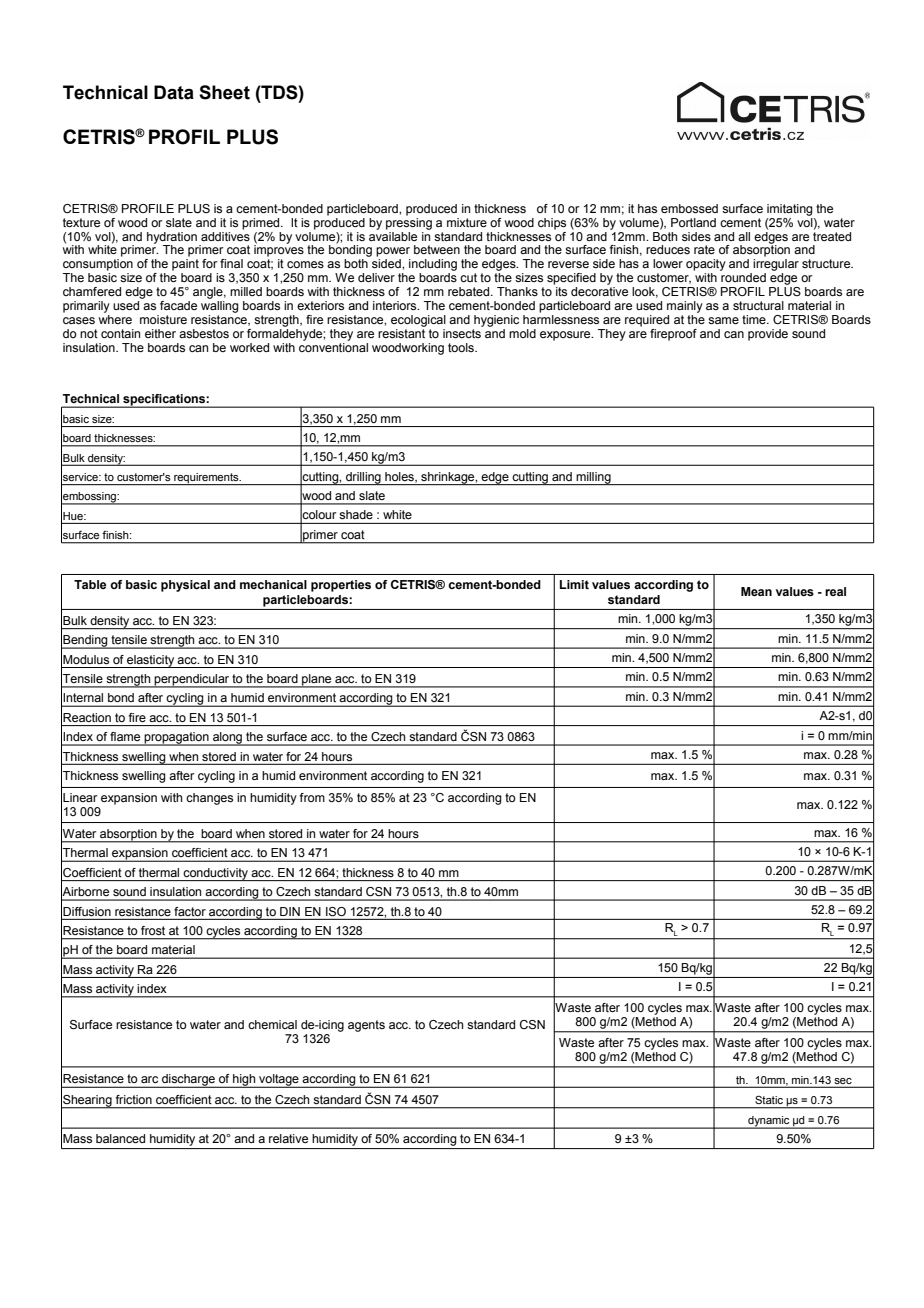  What do you see at coordinates (467, 222) in the document?
I see `mixture` at bounding box center [467, 222].
